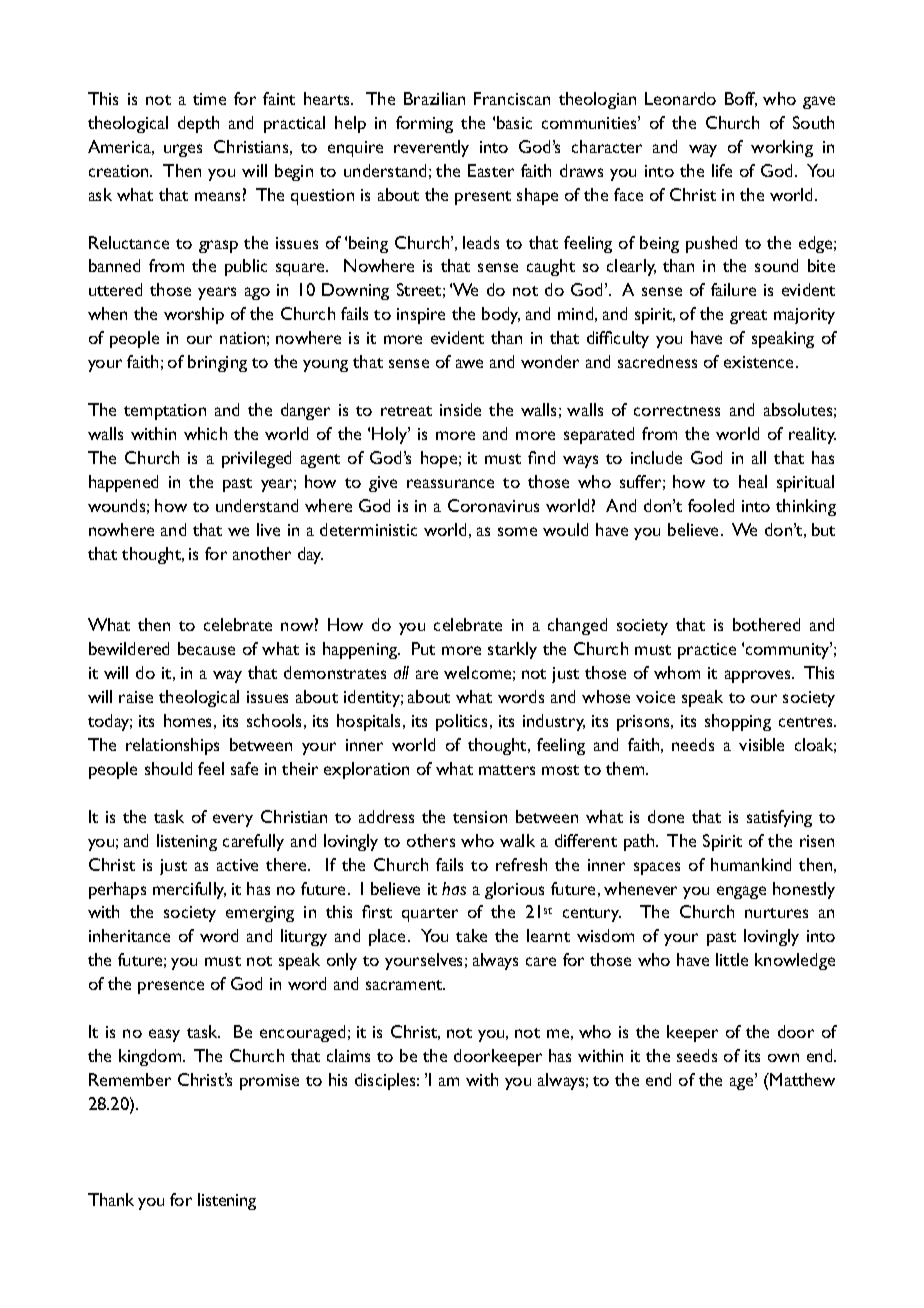 This screenshot has width=924, height=1308. Describe the element at coordinates (463, 722) in the screenshot. I see `politics` at that location.
